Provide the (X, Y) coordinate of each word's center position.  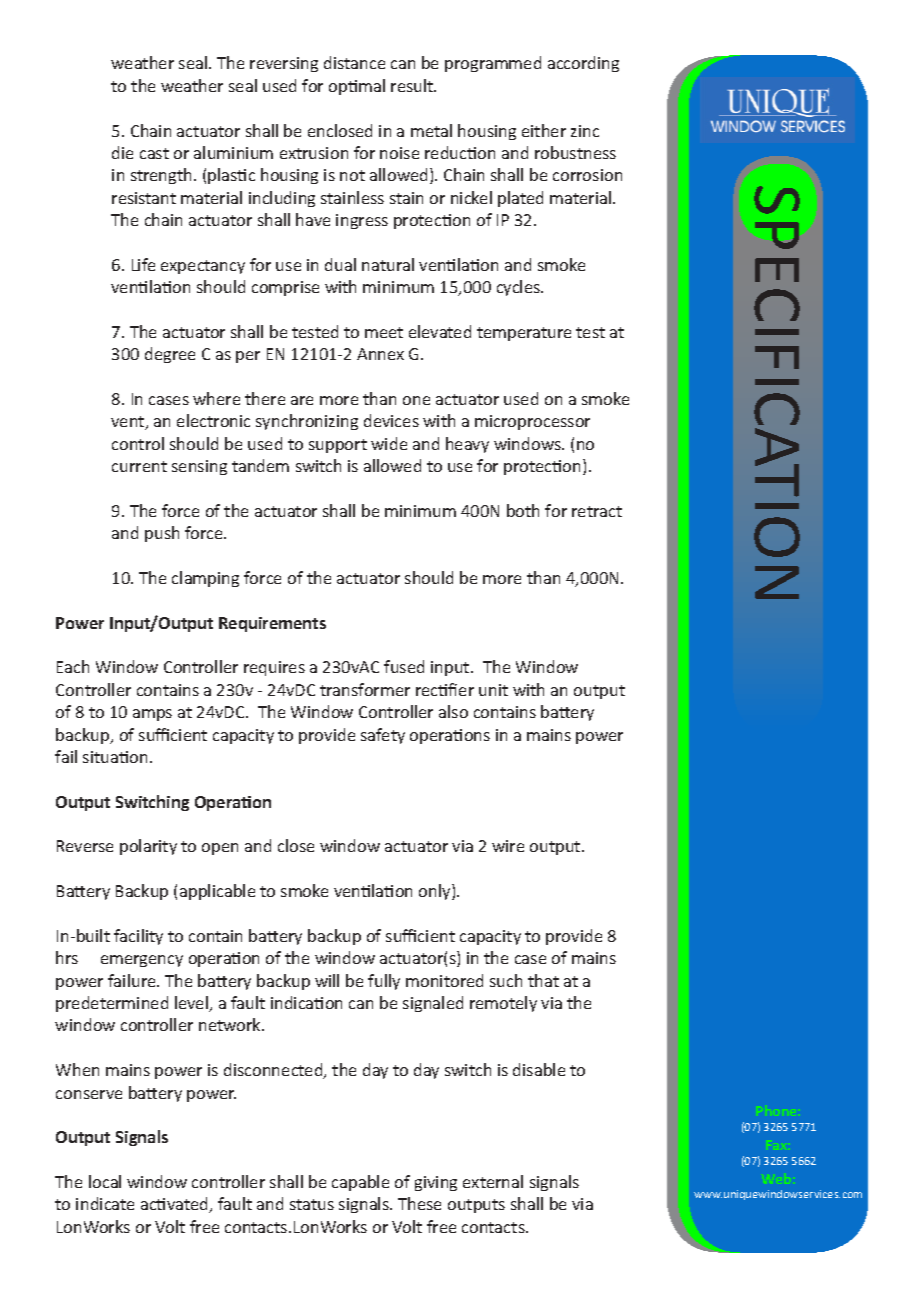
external (493, 1181)
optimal (357, 87)
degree (170, 355)
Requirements (272, 624)
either (544, 130)
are (302, 400)
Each (73, 666)
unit (493, 690)
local (105, 1181)
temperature (524, 334)
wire (508, 846)
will (327, 980)
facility (138, 937)
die (122, 152)
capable (360, 1183)
